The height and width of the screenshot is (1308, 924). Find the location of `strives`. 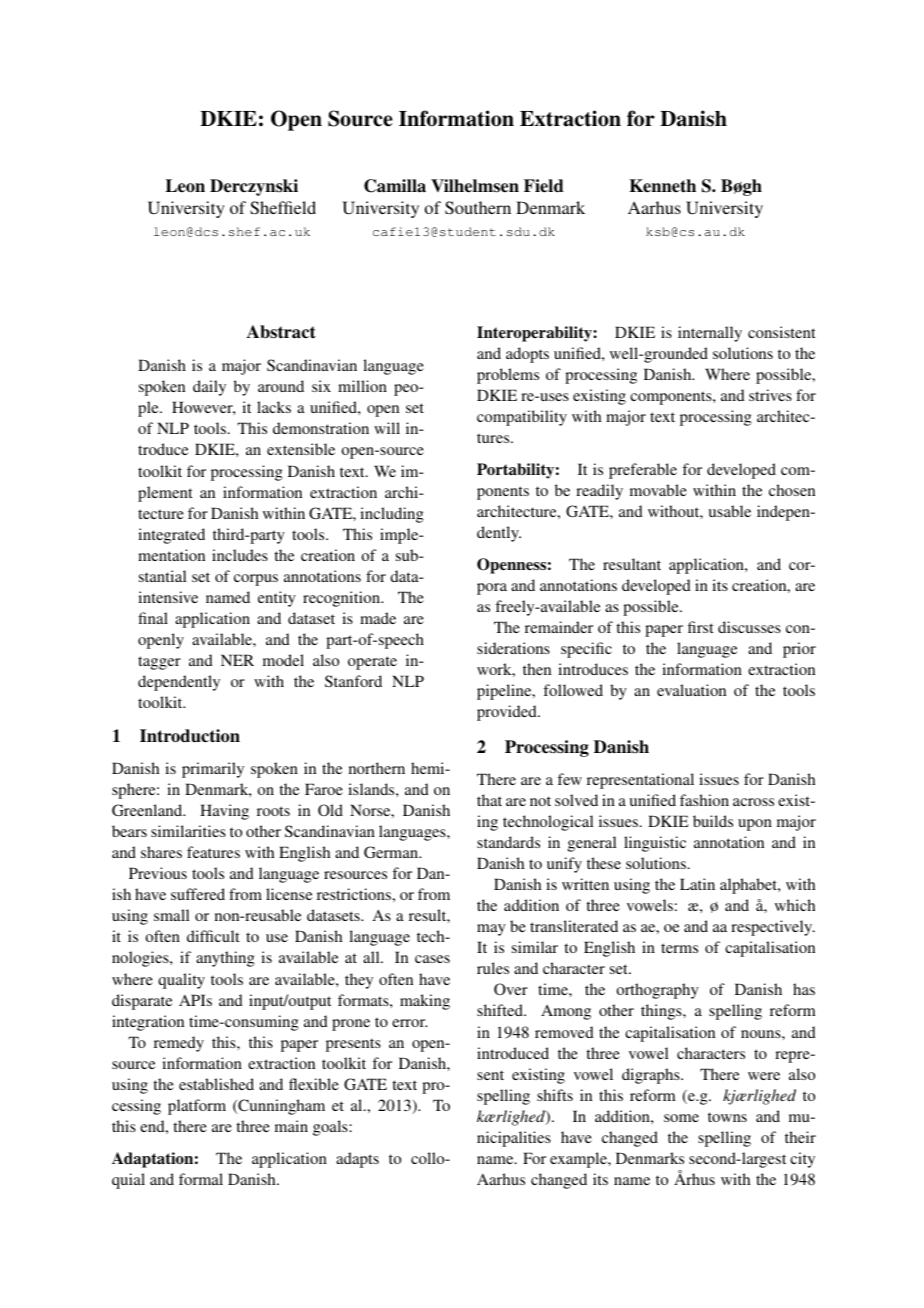

strives is located at coordinates (770, 395).
